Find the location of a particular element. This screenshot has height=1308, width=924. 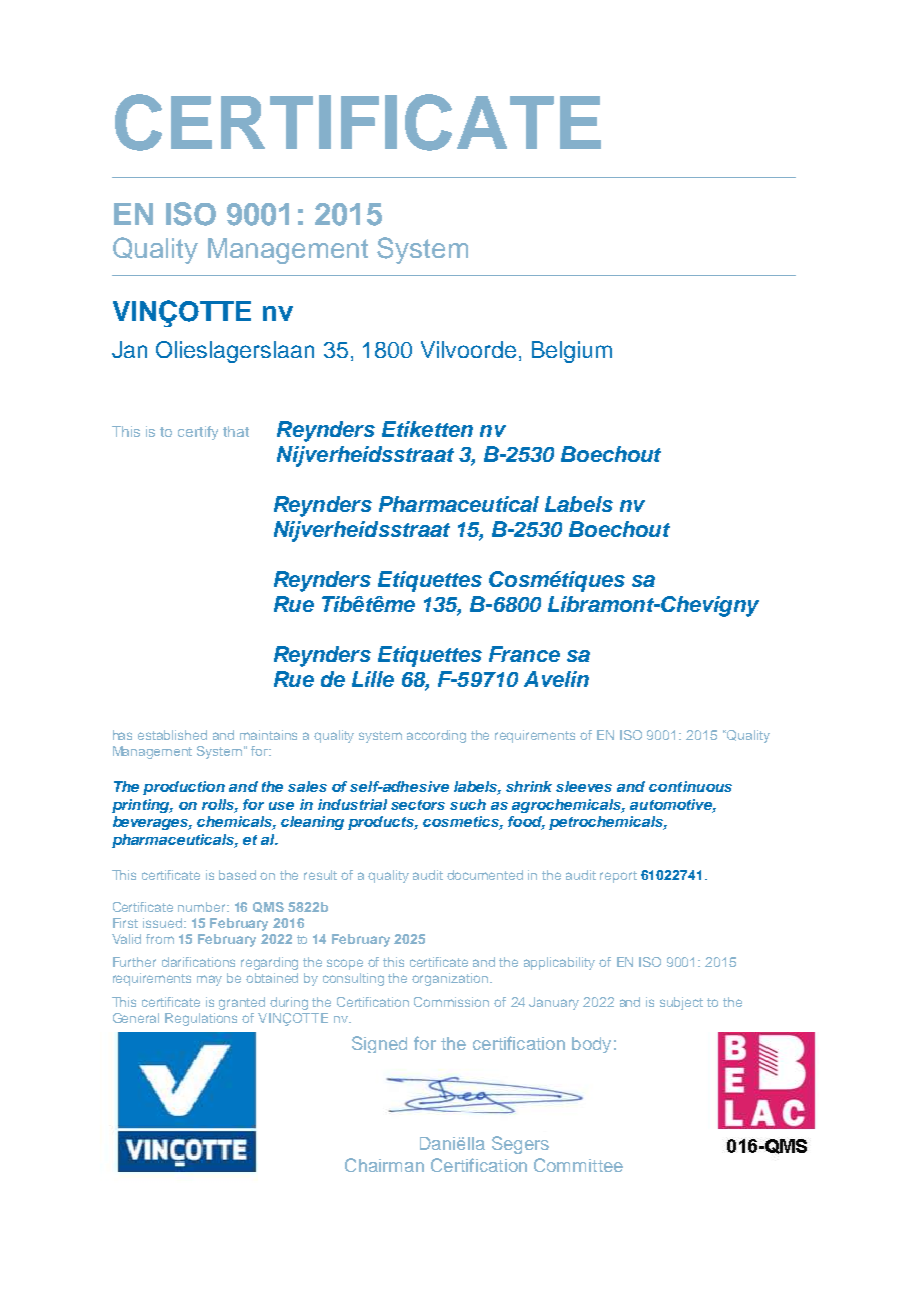

Regulations is located at coordinates (201, 1019).
